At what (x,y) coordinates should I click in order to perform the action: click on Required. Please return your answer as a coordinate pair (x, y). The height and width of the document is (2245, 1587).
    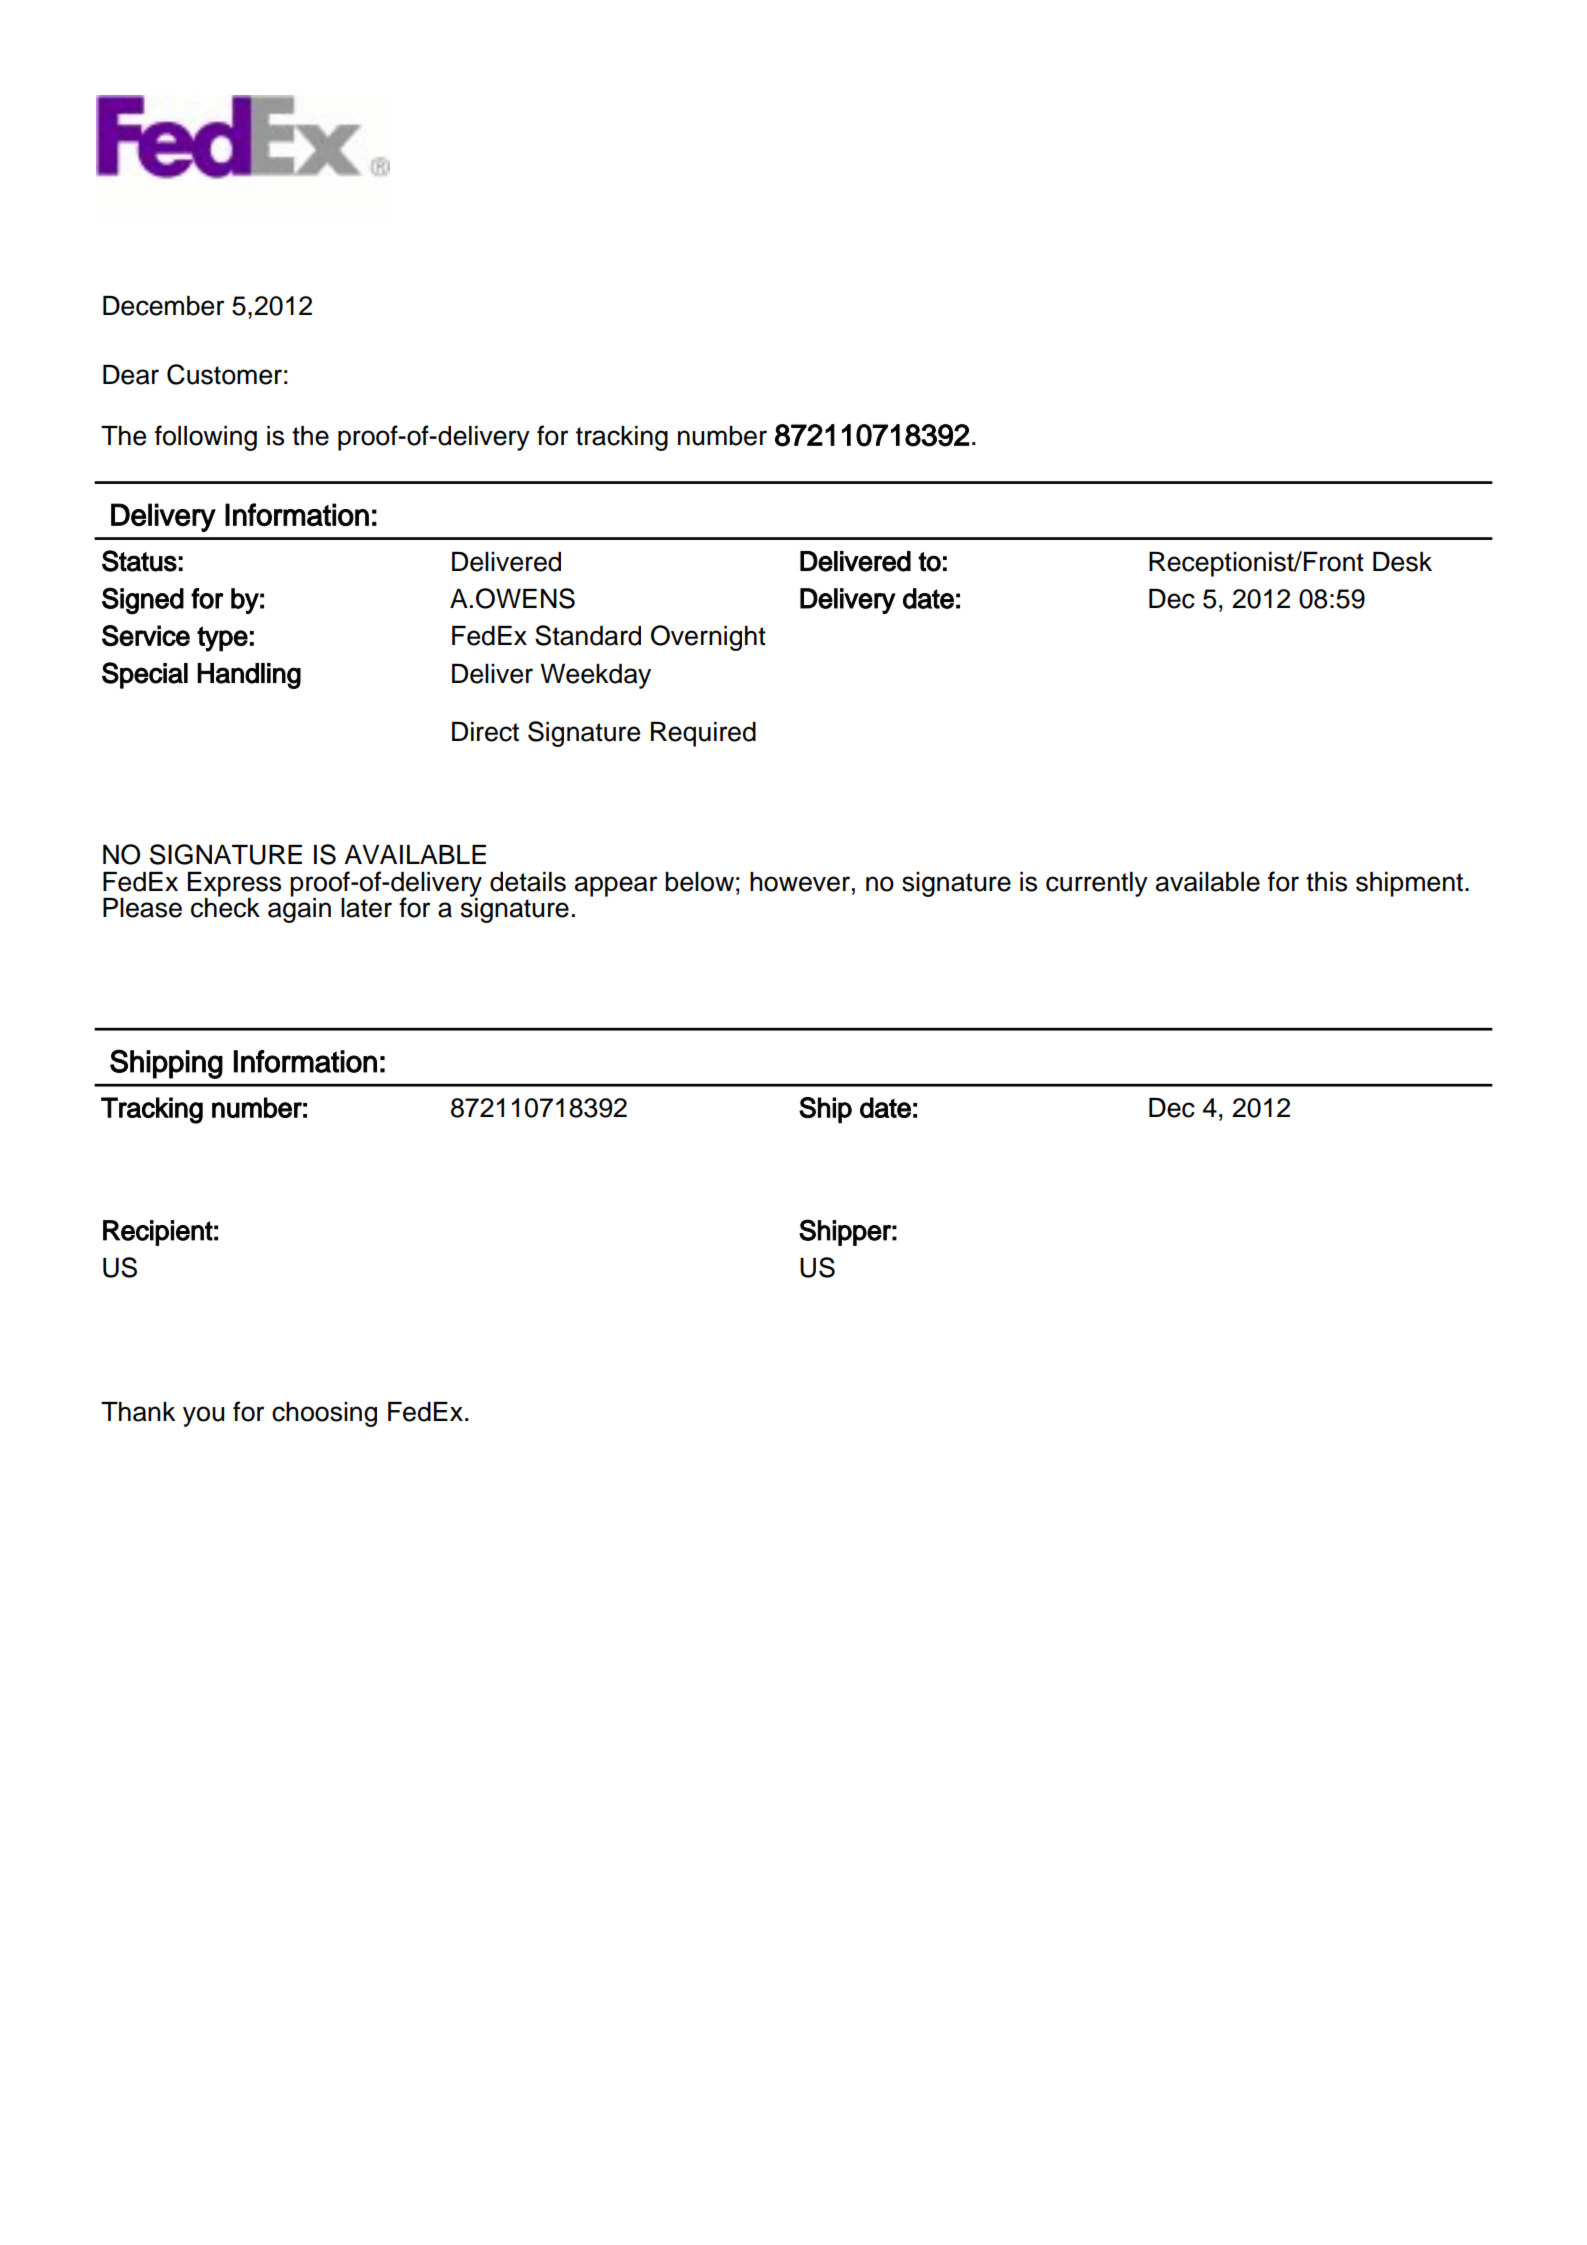
    Looking at the image, I should click on (703, 734).
